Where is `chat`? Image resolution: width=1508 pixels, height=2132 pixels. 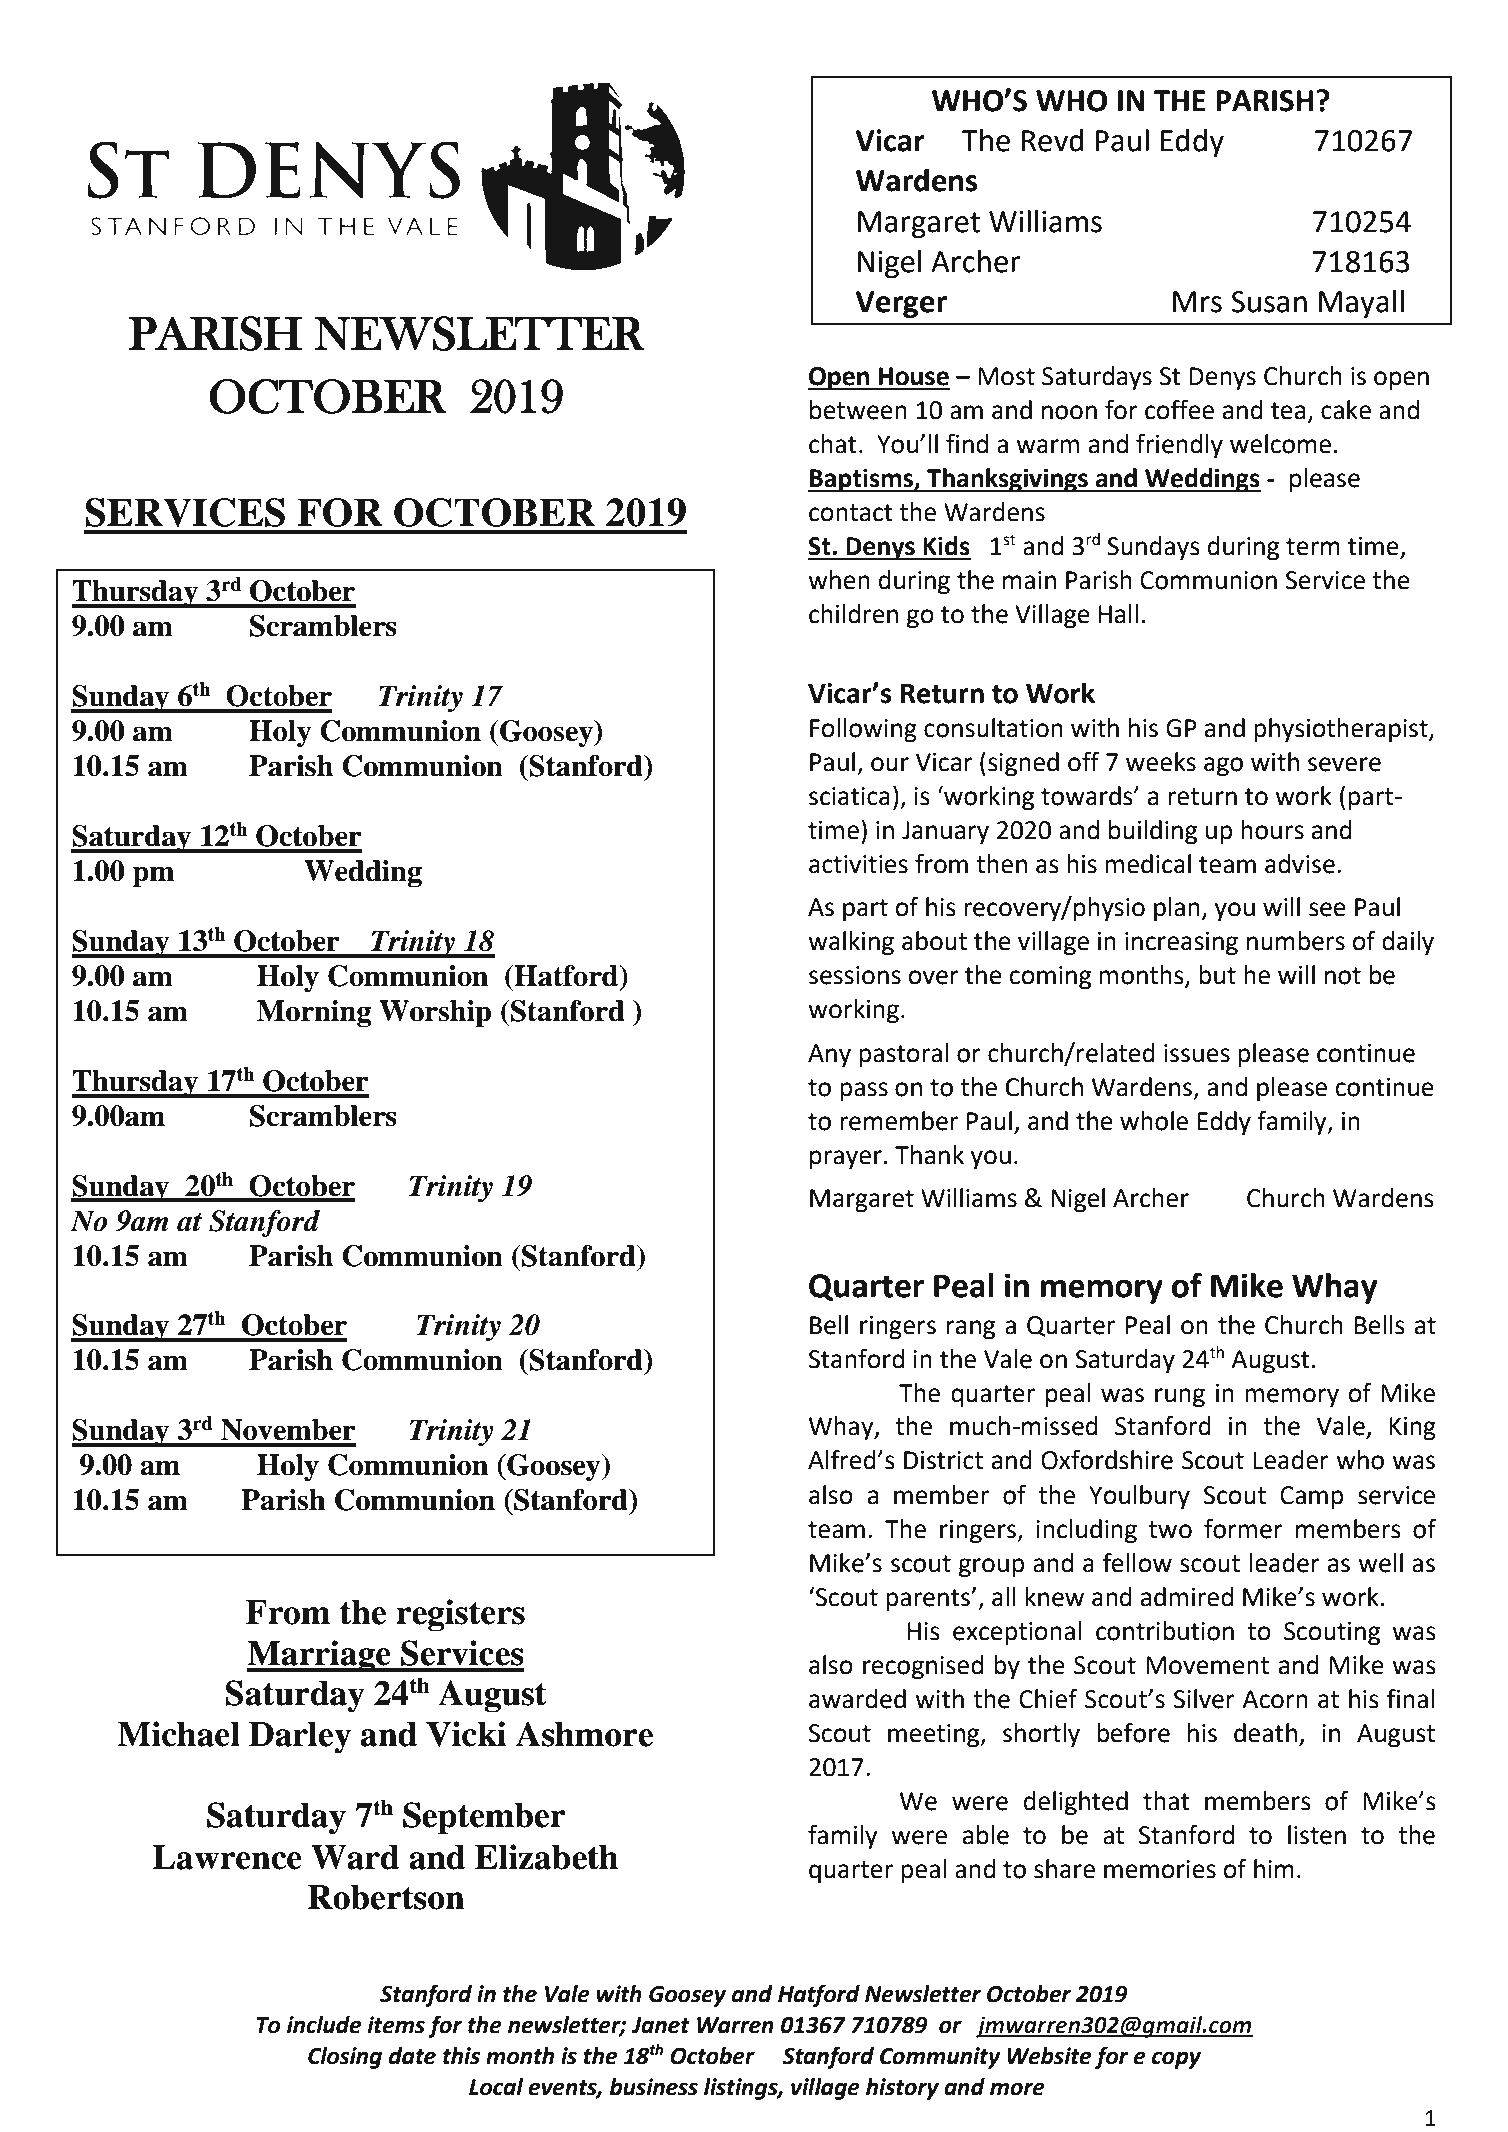
chat is located at coordinates (833, 444).
